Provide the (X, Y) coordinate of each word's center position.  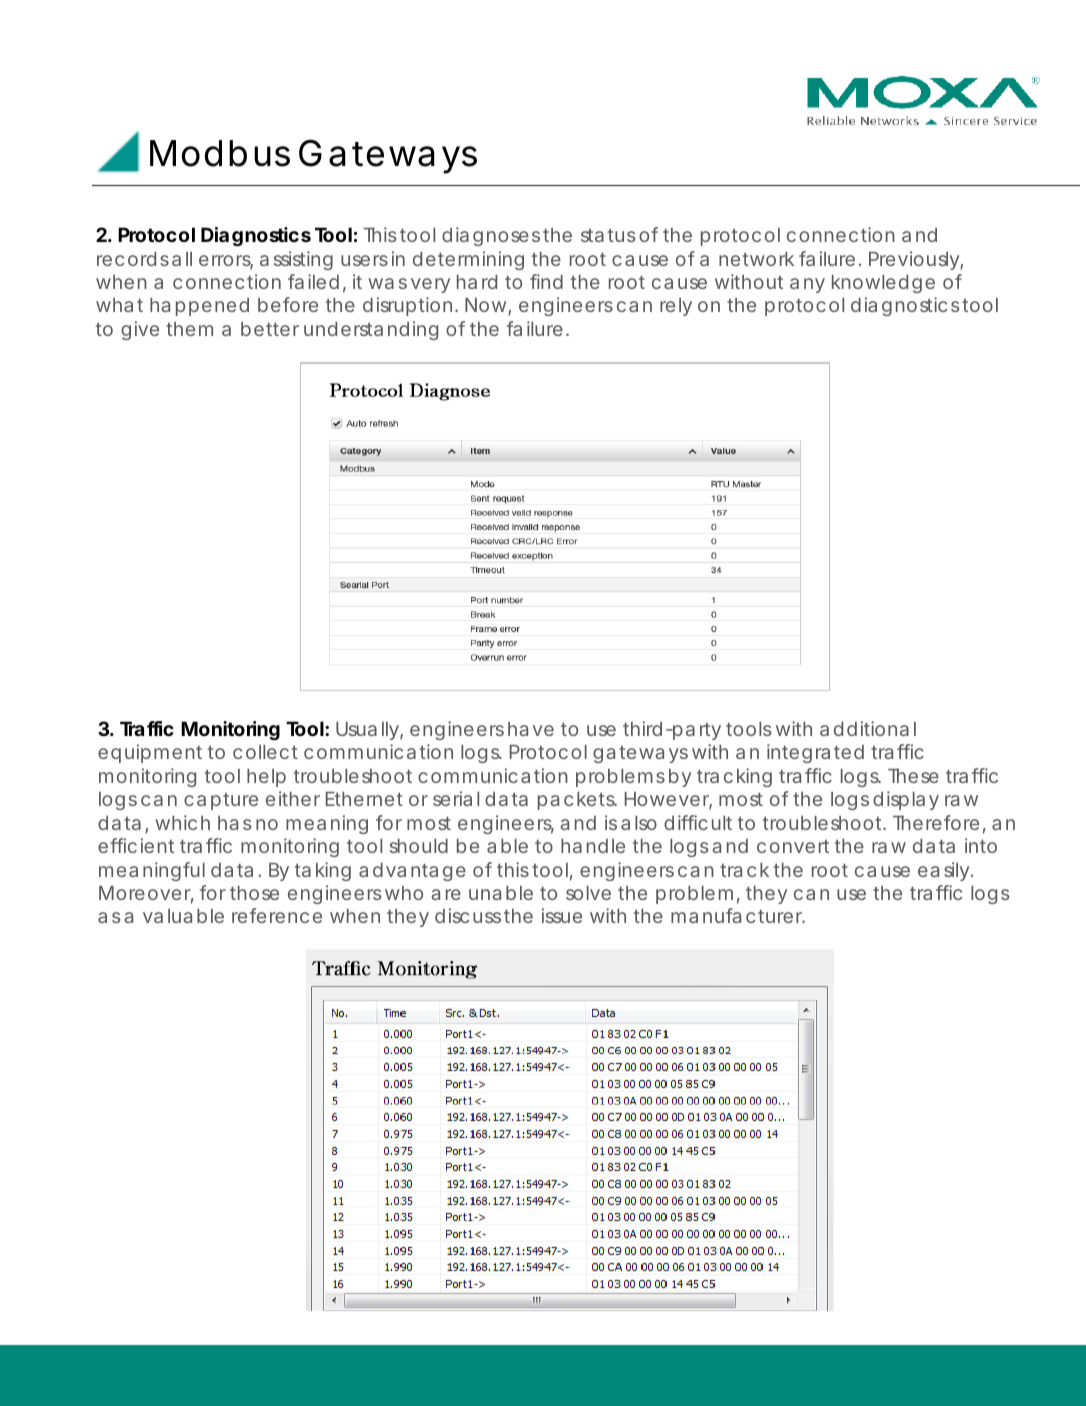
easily (945, 871)
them (189, 329)
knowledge (883, 284)
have (531, 729)
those (254, 893)
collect (265, 752)
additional (868, 728)
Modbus (220, 153)
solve (588, 893)
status (608, 235)
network (756, 259)
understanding (371, 330)
